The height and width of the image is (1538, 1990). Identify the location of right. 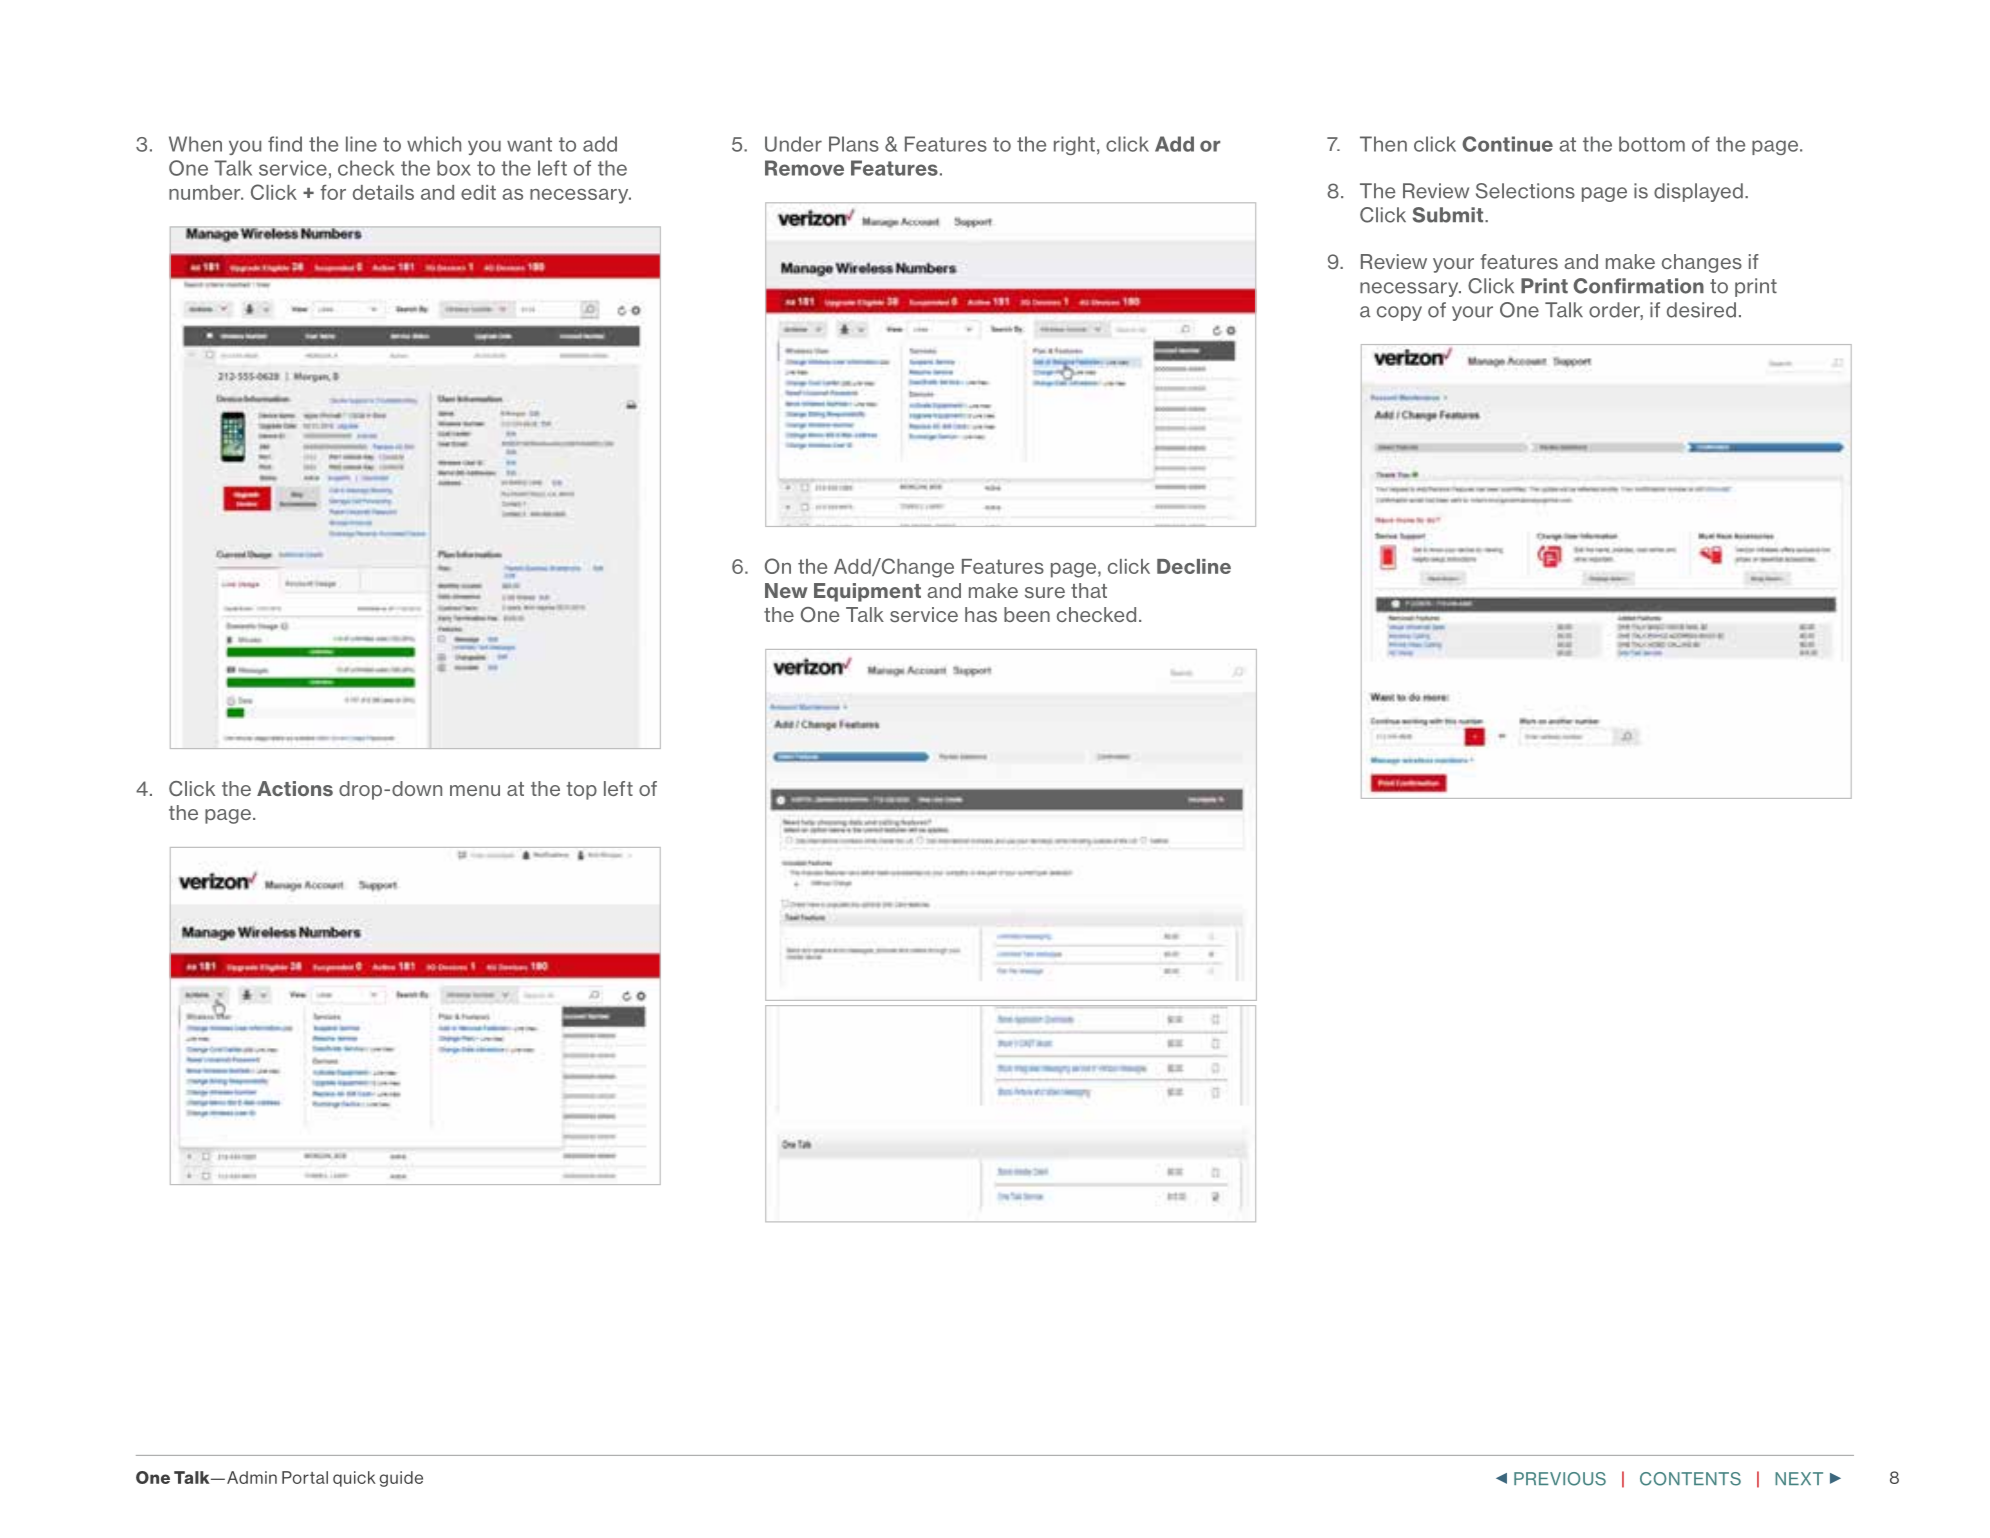
(1074, 145).
